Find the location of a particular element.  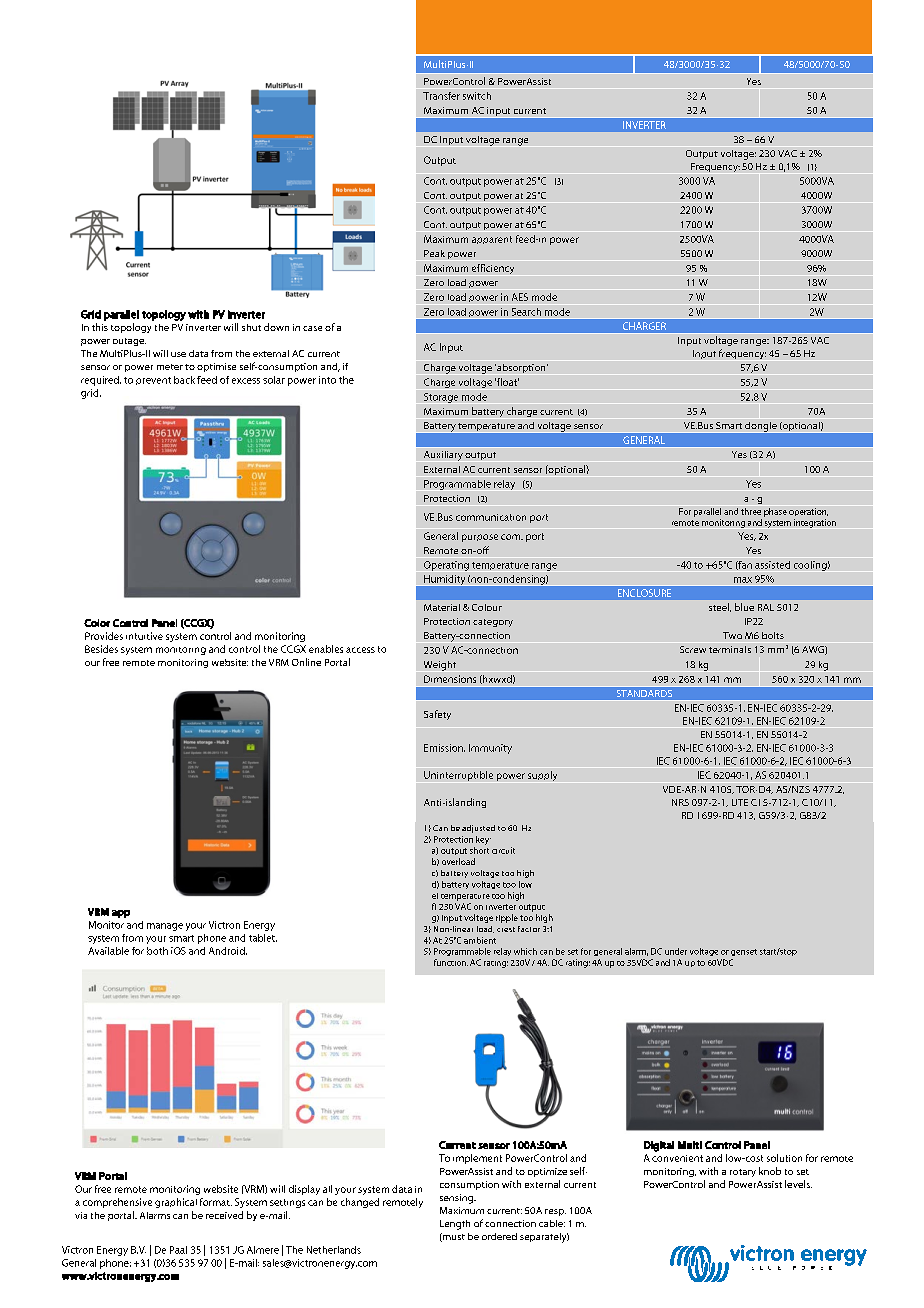

graphical is located at coordinates (176, 1203).
